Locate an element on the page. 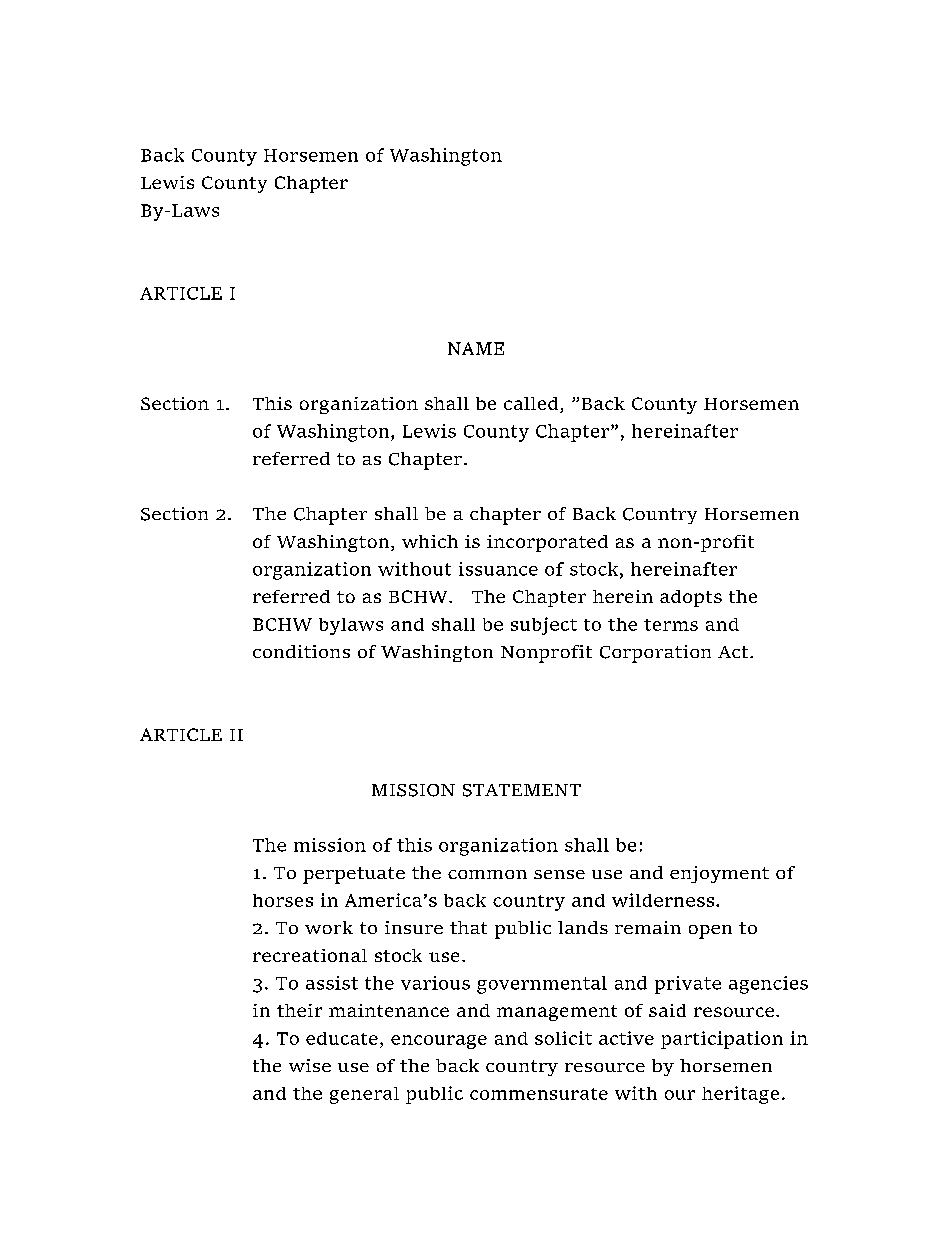  called is located at coordinates (532, 405).
